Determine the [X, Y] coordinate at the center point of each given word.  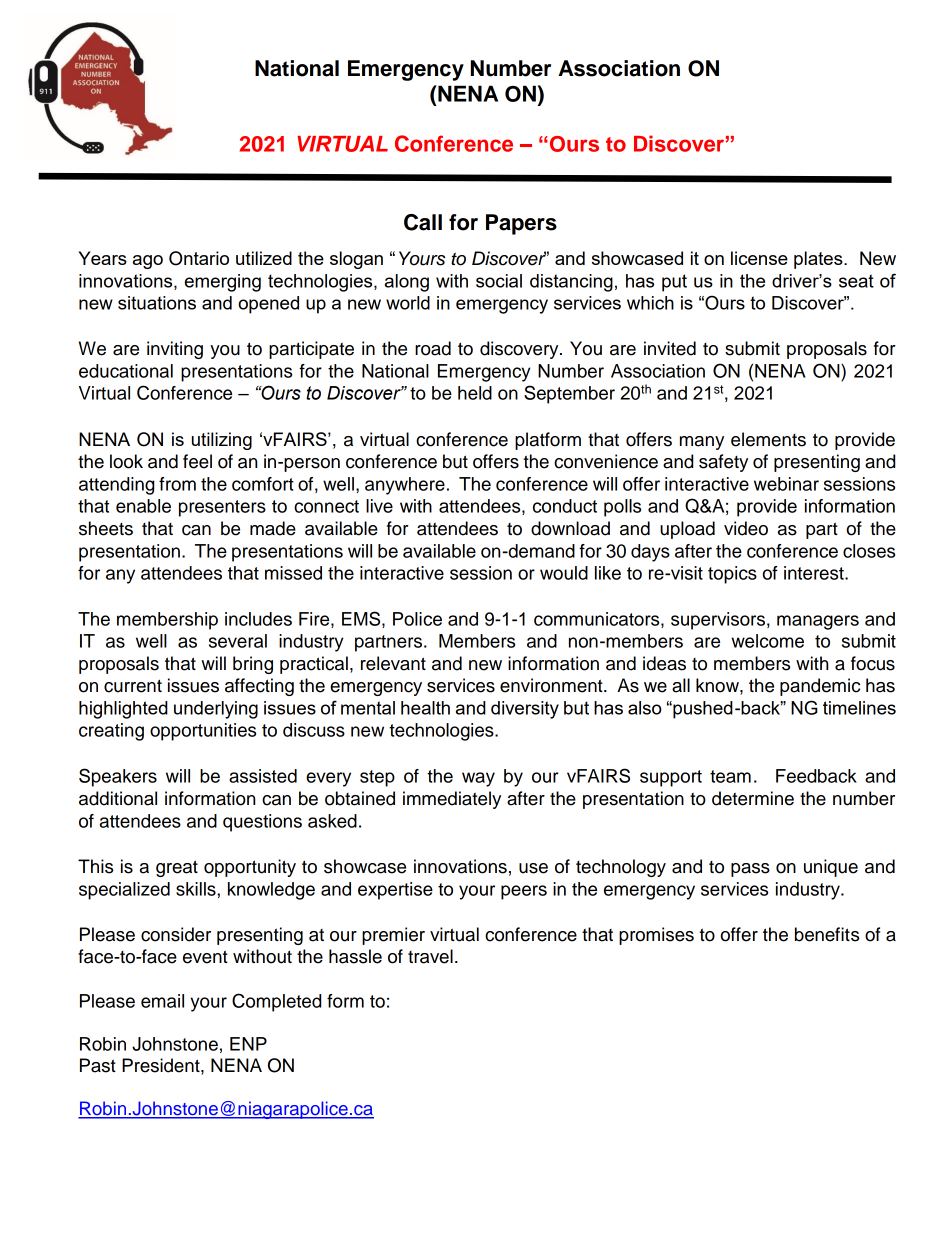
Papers [521, 224]
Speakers [118, 777]
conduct [565, 506]
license [759, 258]
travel [430, 956]
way [478, 779]
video [746, 528]
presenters [222, 508]
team [730, 776]
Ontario [199, 258]
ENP [248, 1044]
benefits [827, 934]
